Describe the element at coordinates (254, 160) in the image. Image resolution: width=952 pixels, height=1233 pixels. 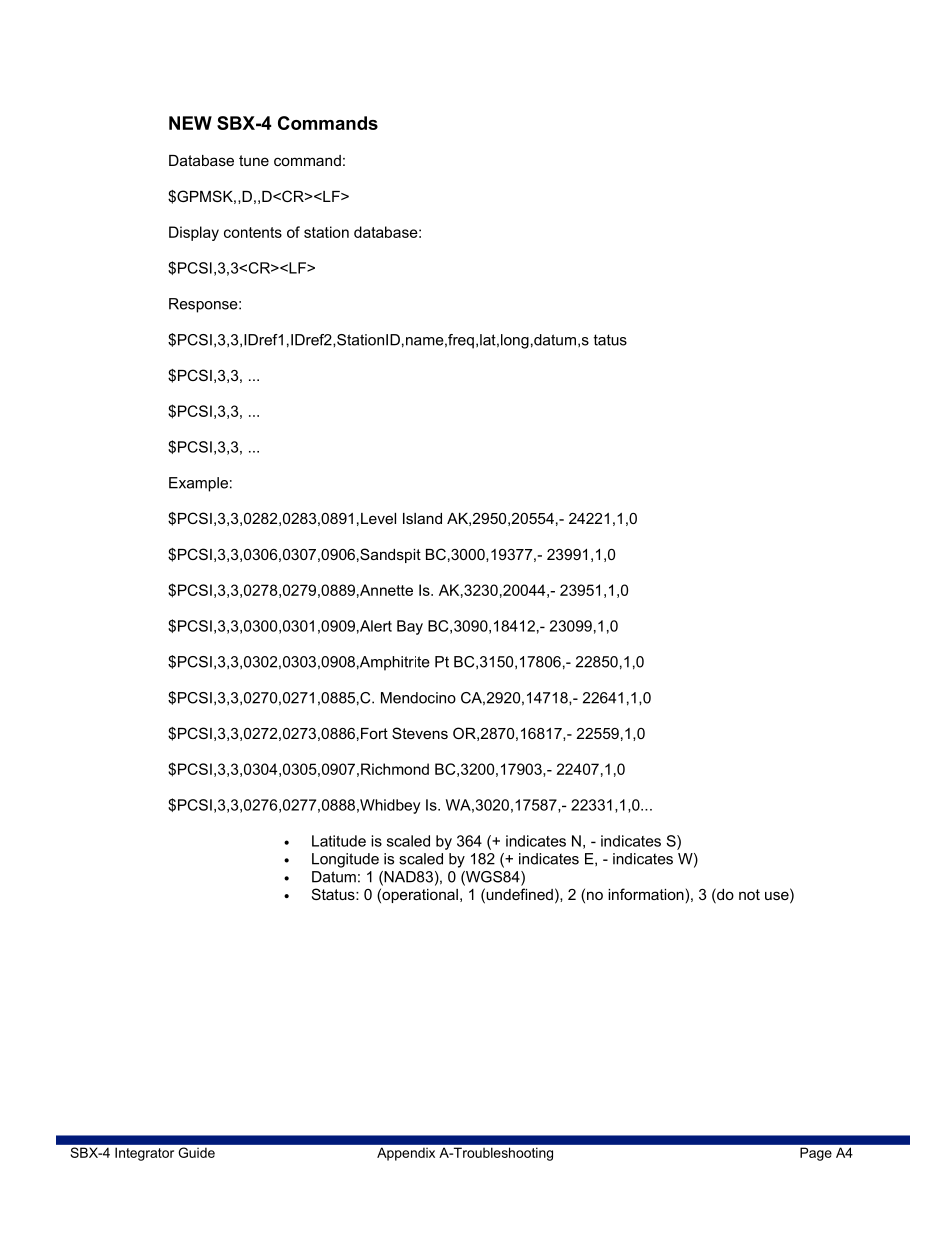
I see `tune` at that location.
